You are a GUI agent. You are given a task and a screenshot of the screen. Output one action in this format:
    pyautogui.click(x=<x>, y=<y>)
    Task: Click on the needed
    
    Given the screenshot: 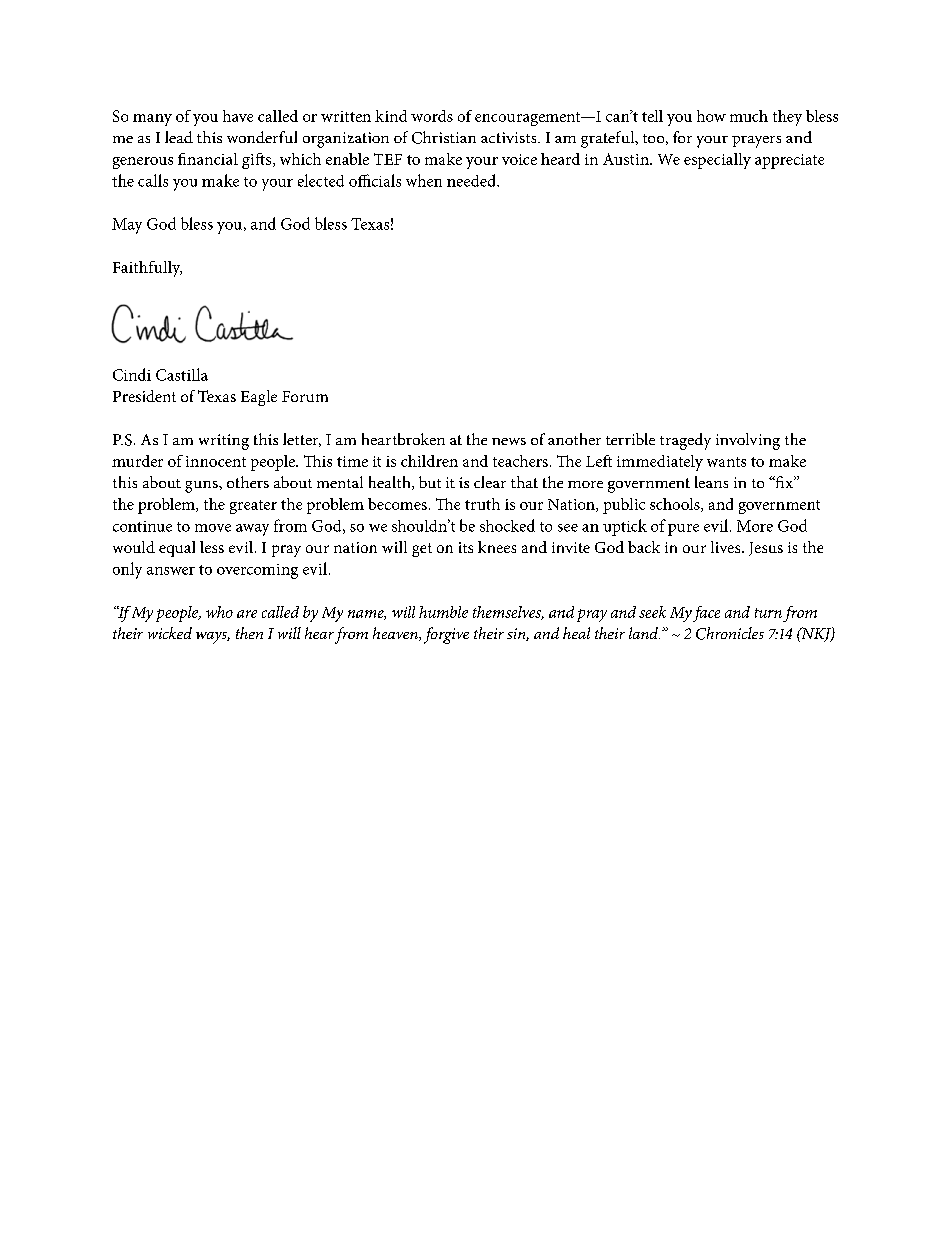 What is the action you would take?
    pyautogui.click(x=472, y=180)
